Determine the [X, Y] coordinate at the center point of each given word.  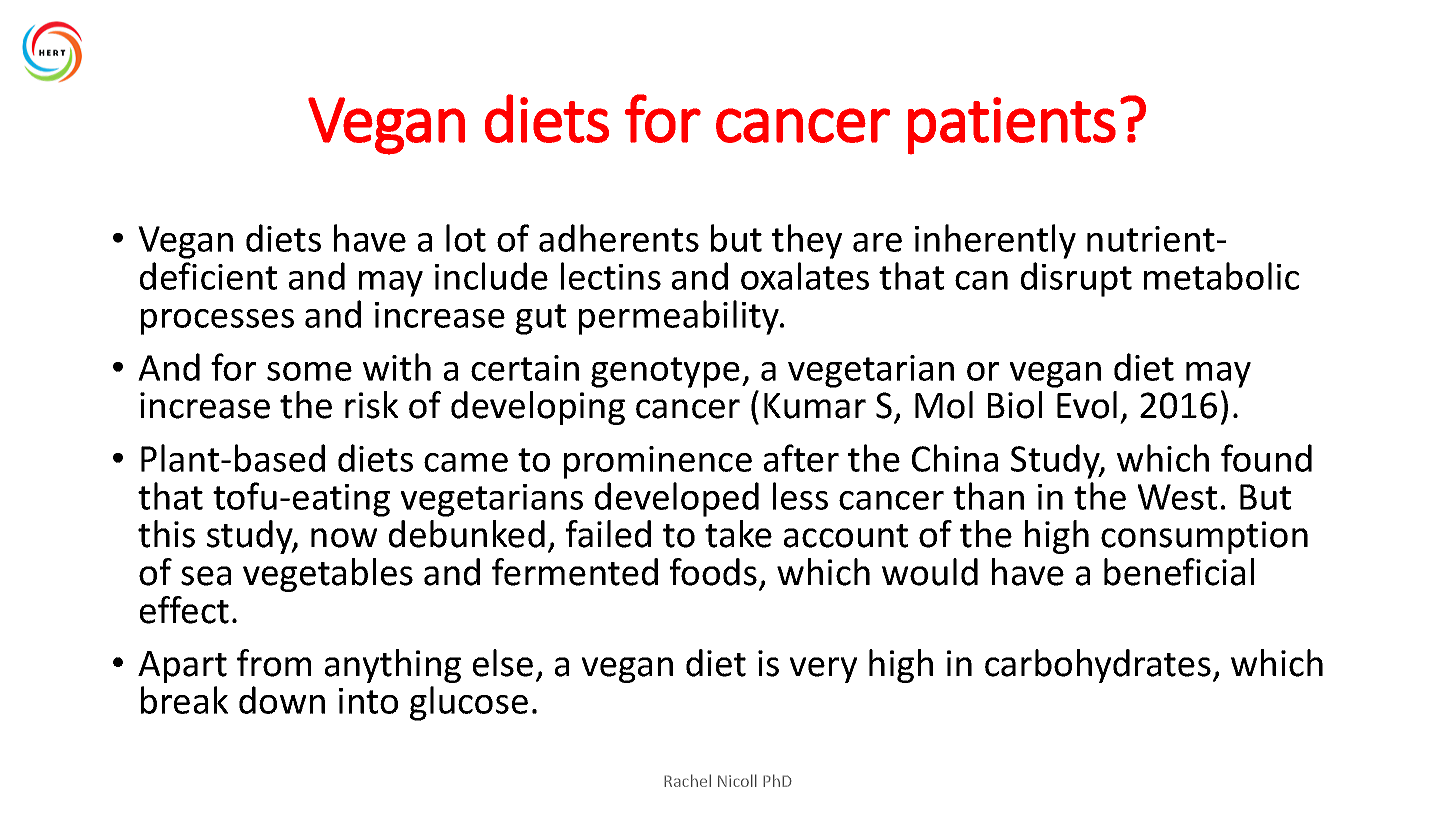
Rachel [687, 780]
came [466, 462]
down [282, 700]
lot [466, 238]
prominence [658, 462]
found [1266, 458]
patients [1012, 125]
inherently [995, 241]
